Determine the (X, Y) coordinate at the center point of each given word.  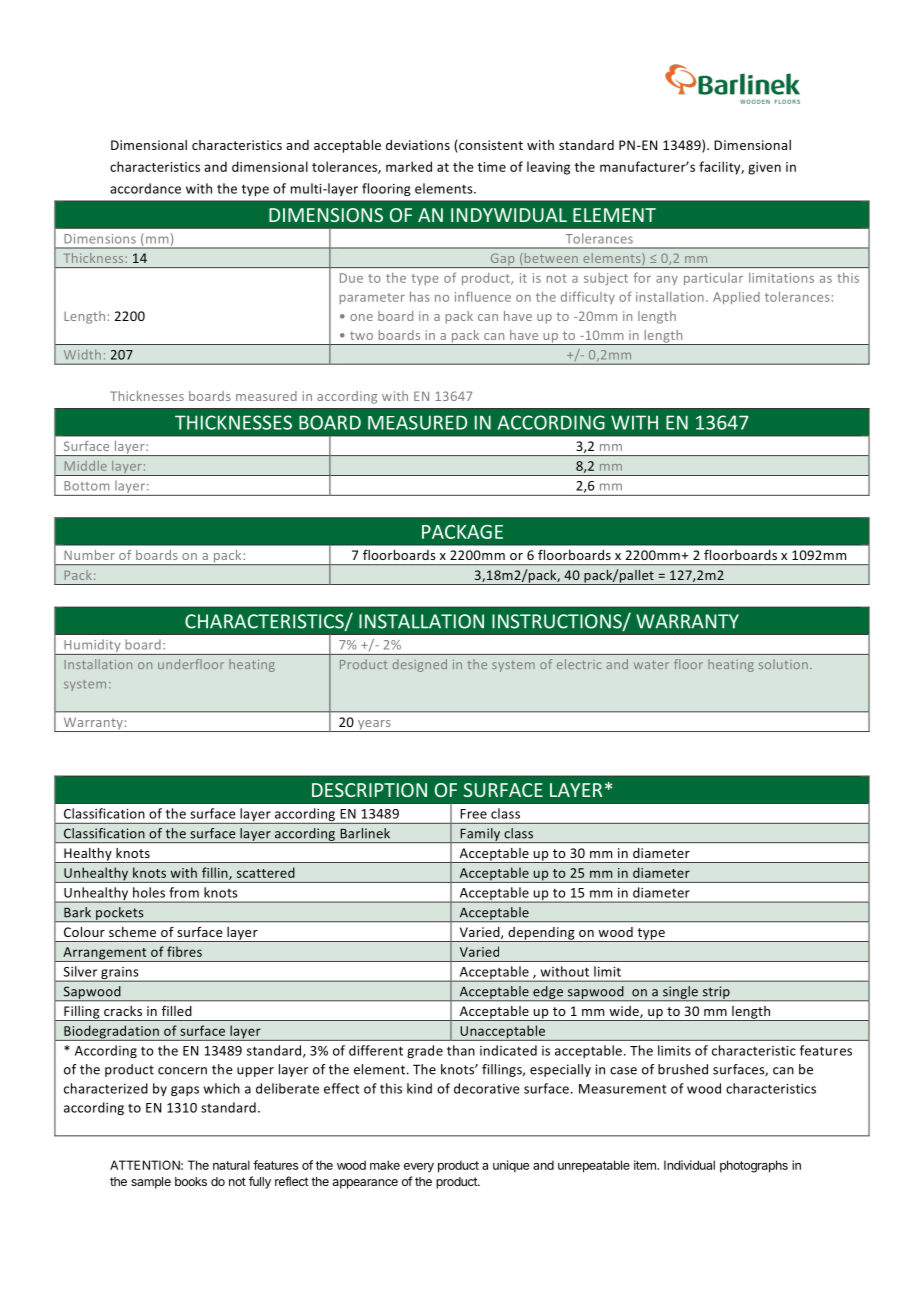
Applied (736, 298)
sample (151, 1183)
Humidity (92, 647)
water (651, 665)
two (361, 335)
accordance (145, 188)
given (764, 168)
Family (480, 835)
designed (420, 665)
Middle (86, 466)
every (419, 1168)
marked (409, 166)
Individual (689, 1165)
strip (716, 993)
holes (149, 892)
